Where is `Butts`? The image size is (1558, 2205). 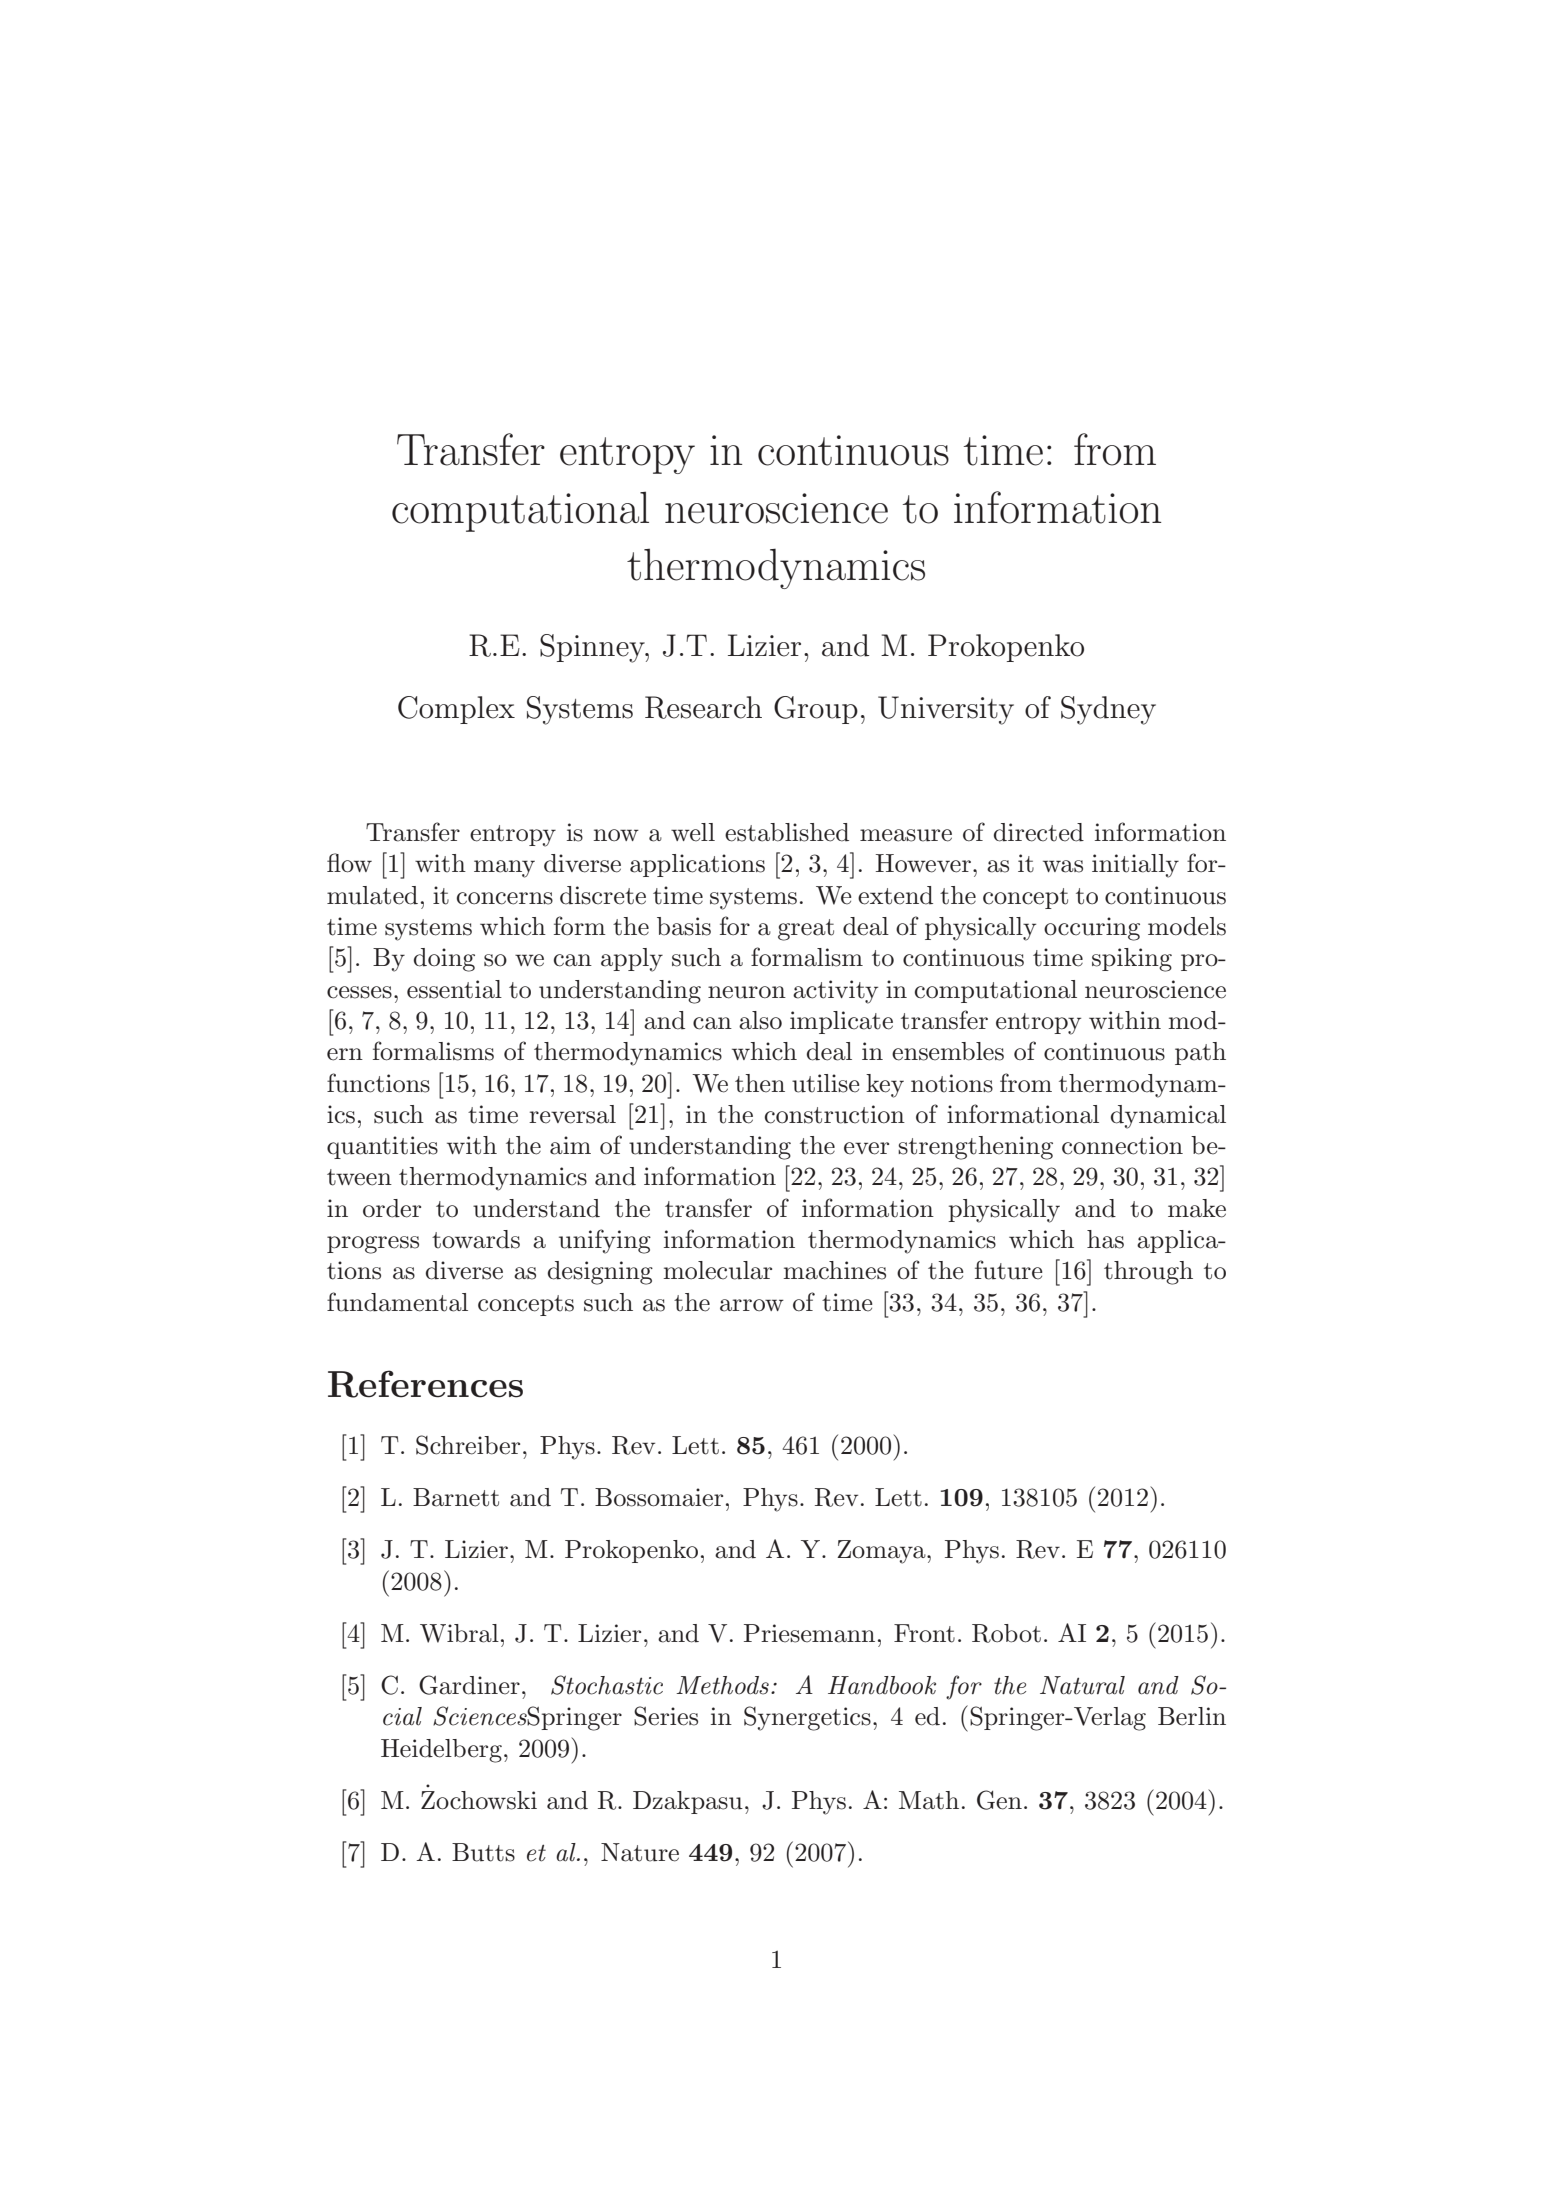 Butts is located at coordinates (483, 1852).
